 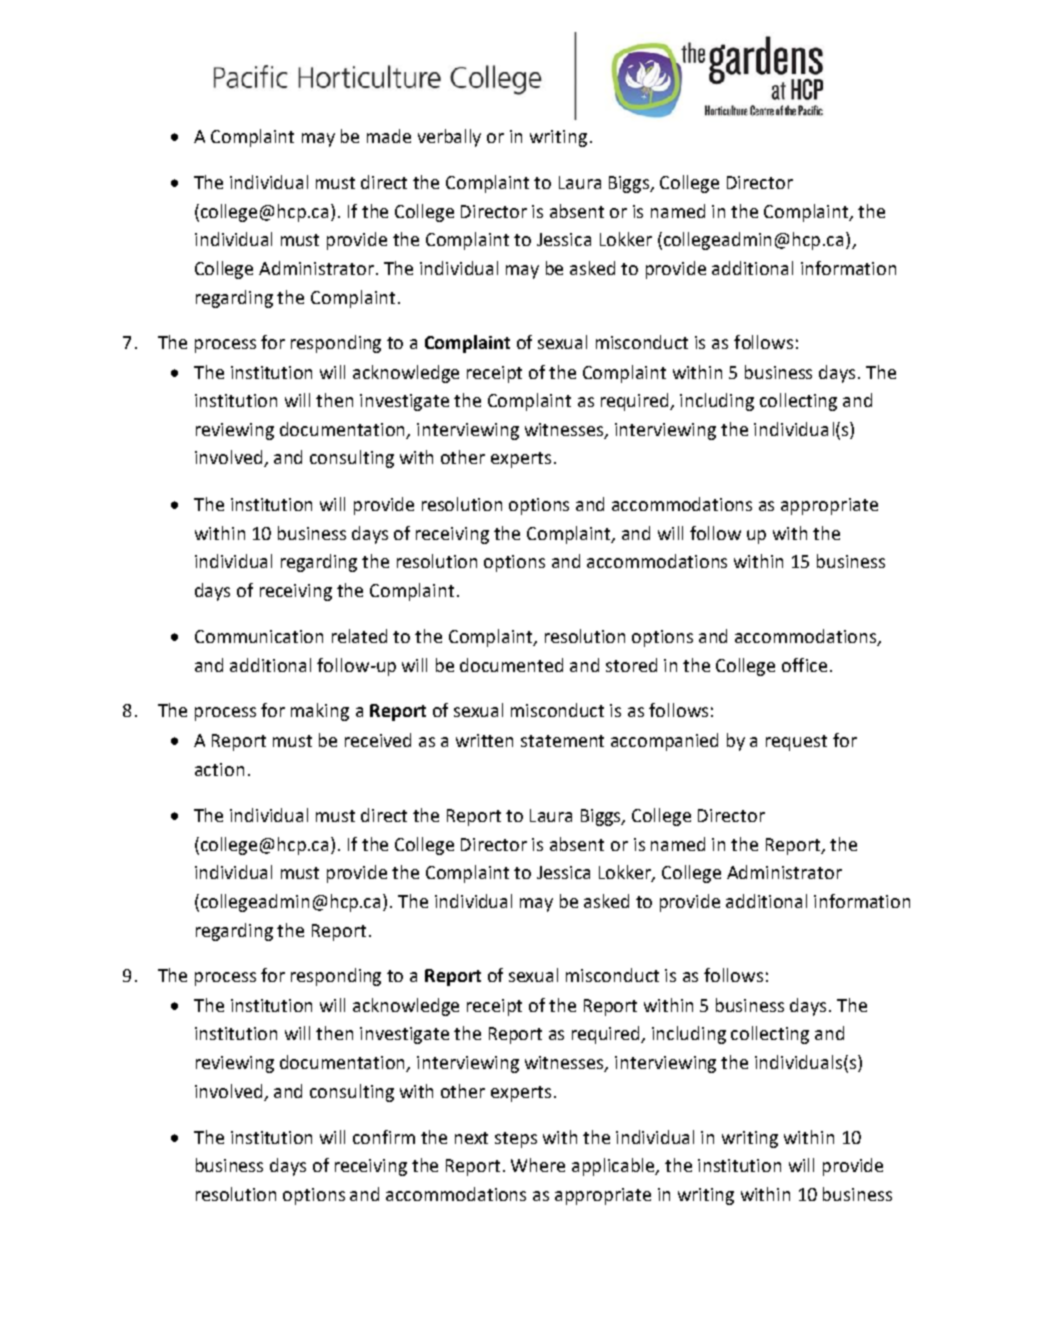 What do you see at coordinates (804, 665) in the image?
I see `office` at bounding box center [804, 665].
